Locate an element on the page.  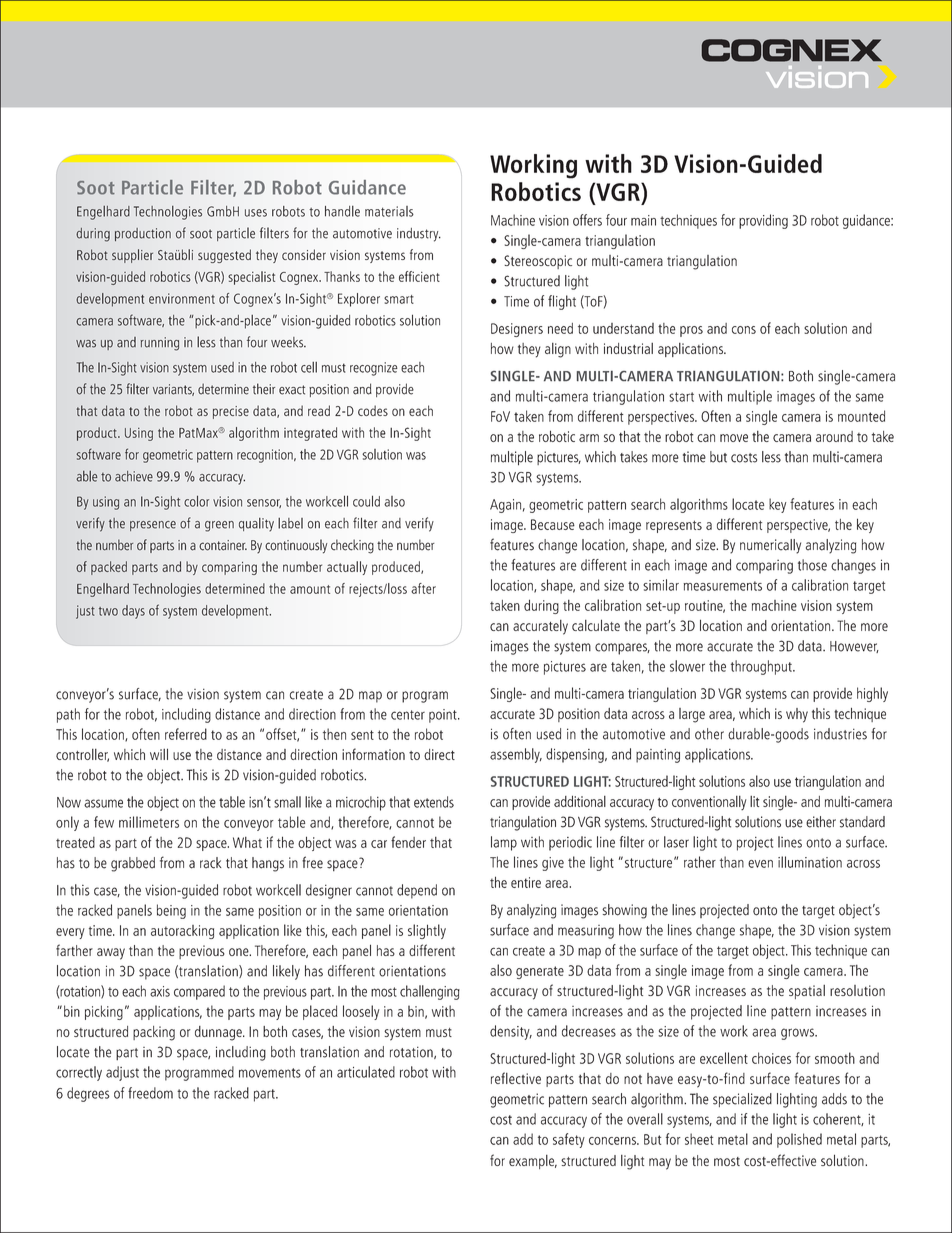
degrees is located at coordinates (88, 1094).
